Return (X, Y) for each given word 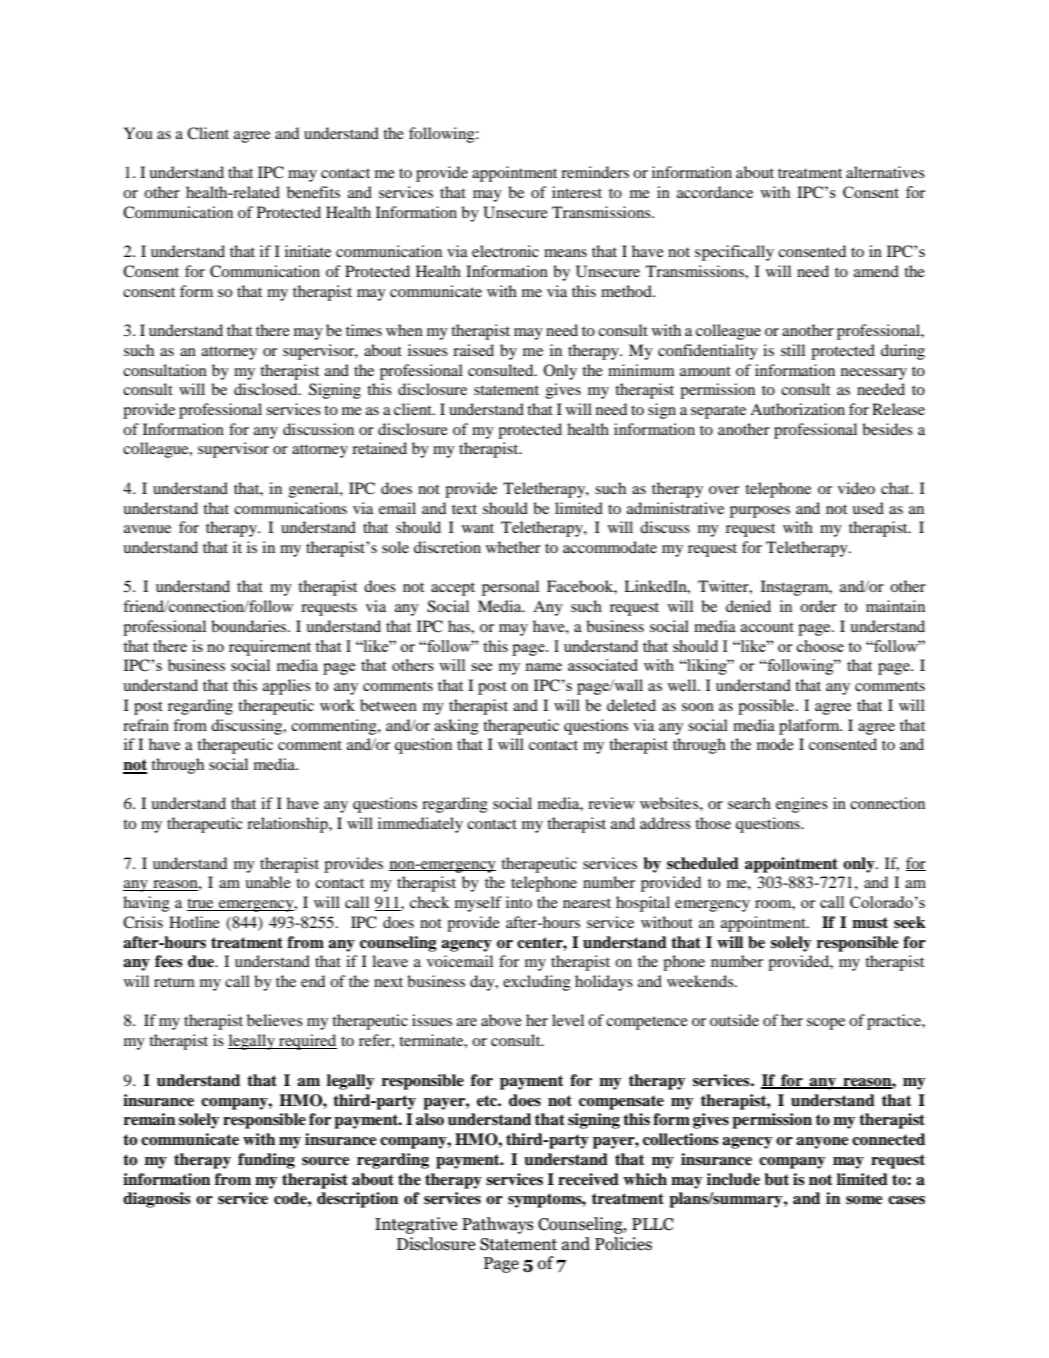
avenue (147, 529)
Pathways (497, 1225)
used (868, 508)
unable (268, 882)
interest (577, 192)
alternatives (885, 172)
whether (513, 547)
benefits (313, 192)
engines (802, 805)
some (864, 1200)
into (519, 902)
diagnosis (157, 1200)
